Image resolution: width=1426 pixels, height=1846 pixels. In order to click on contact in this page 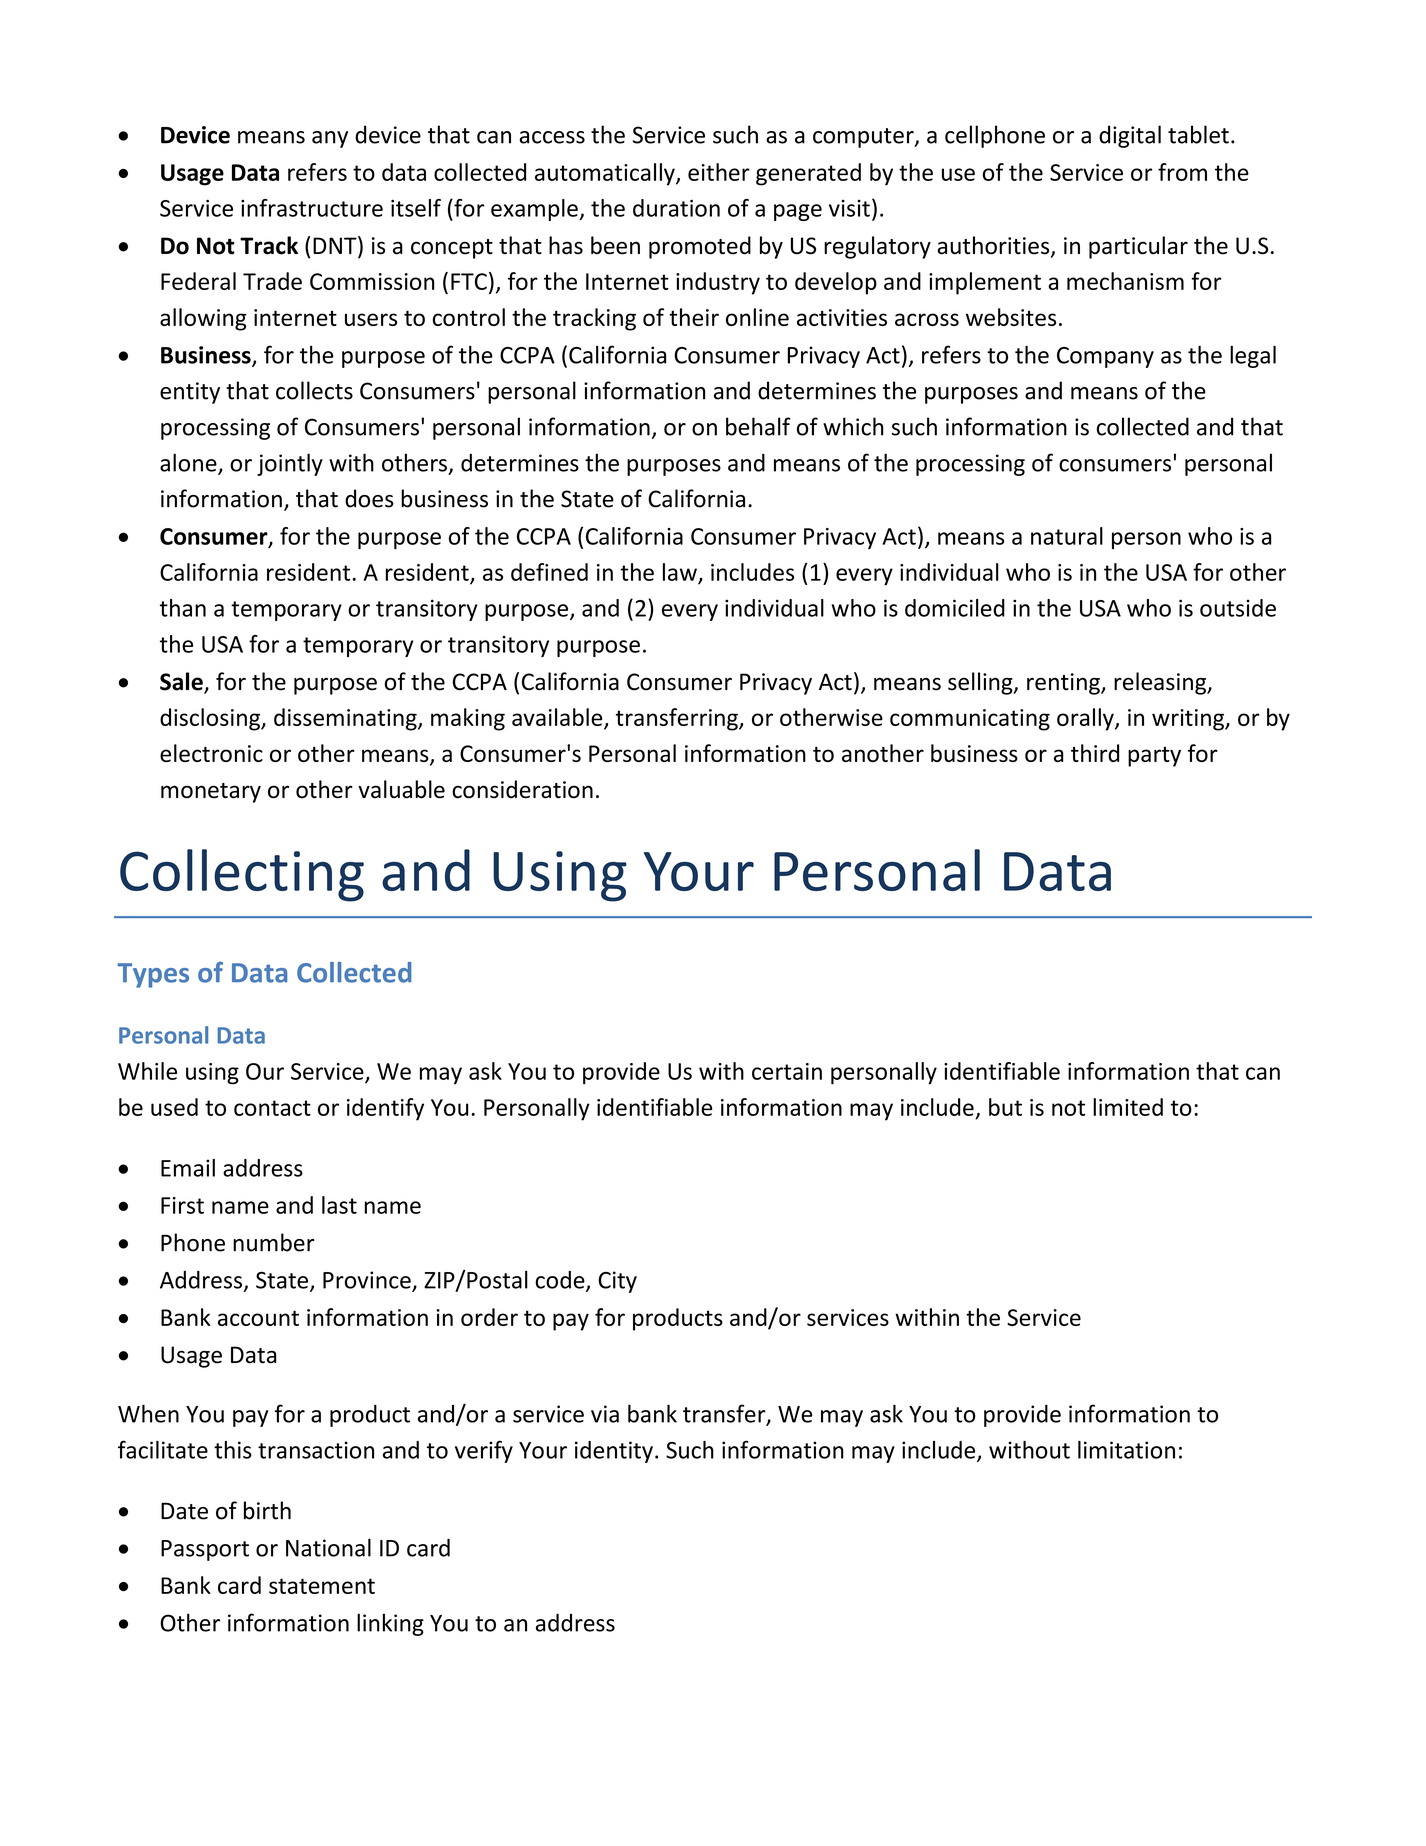, I will do `click(272, 1108)`.
